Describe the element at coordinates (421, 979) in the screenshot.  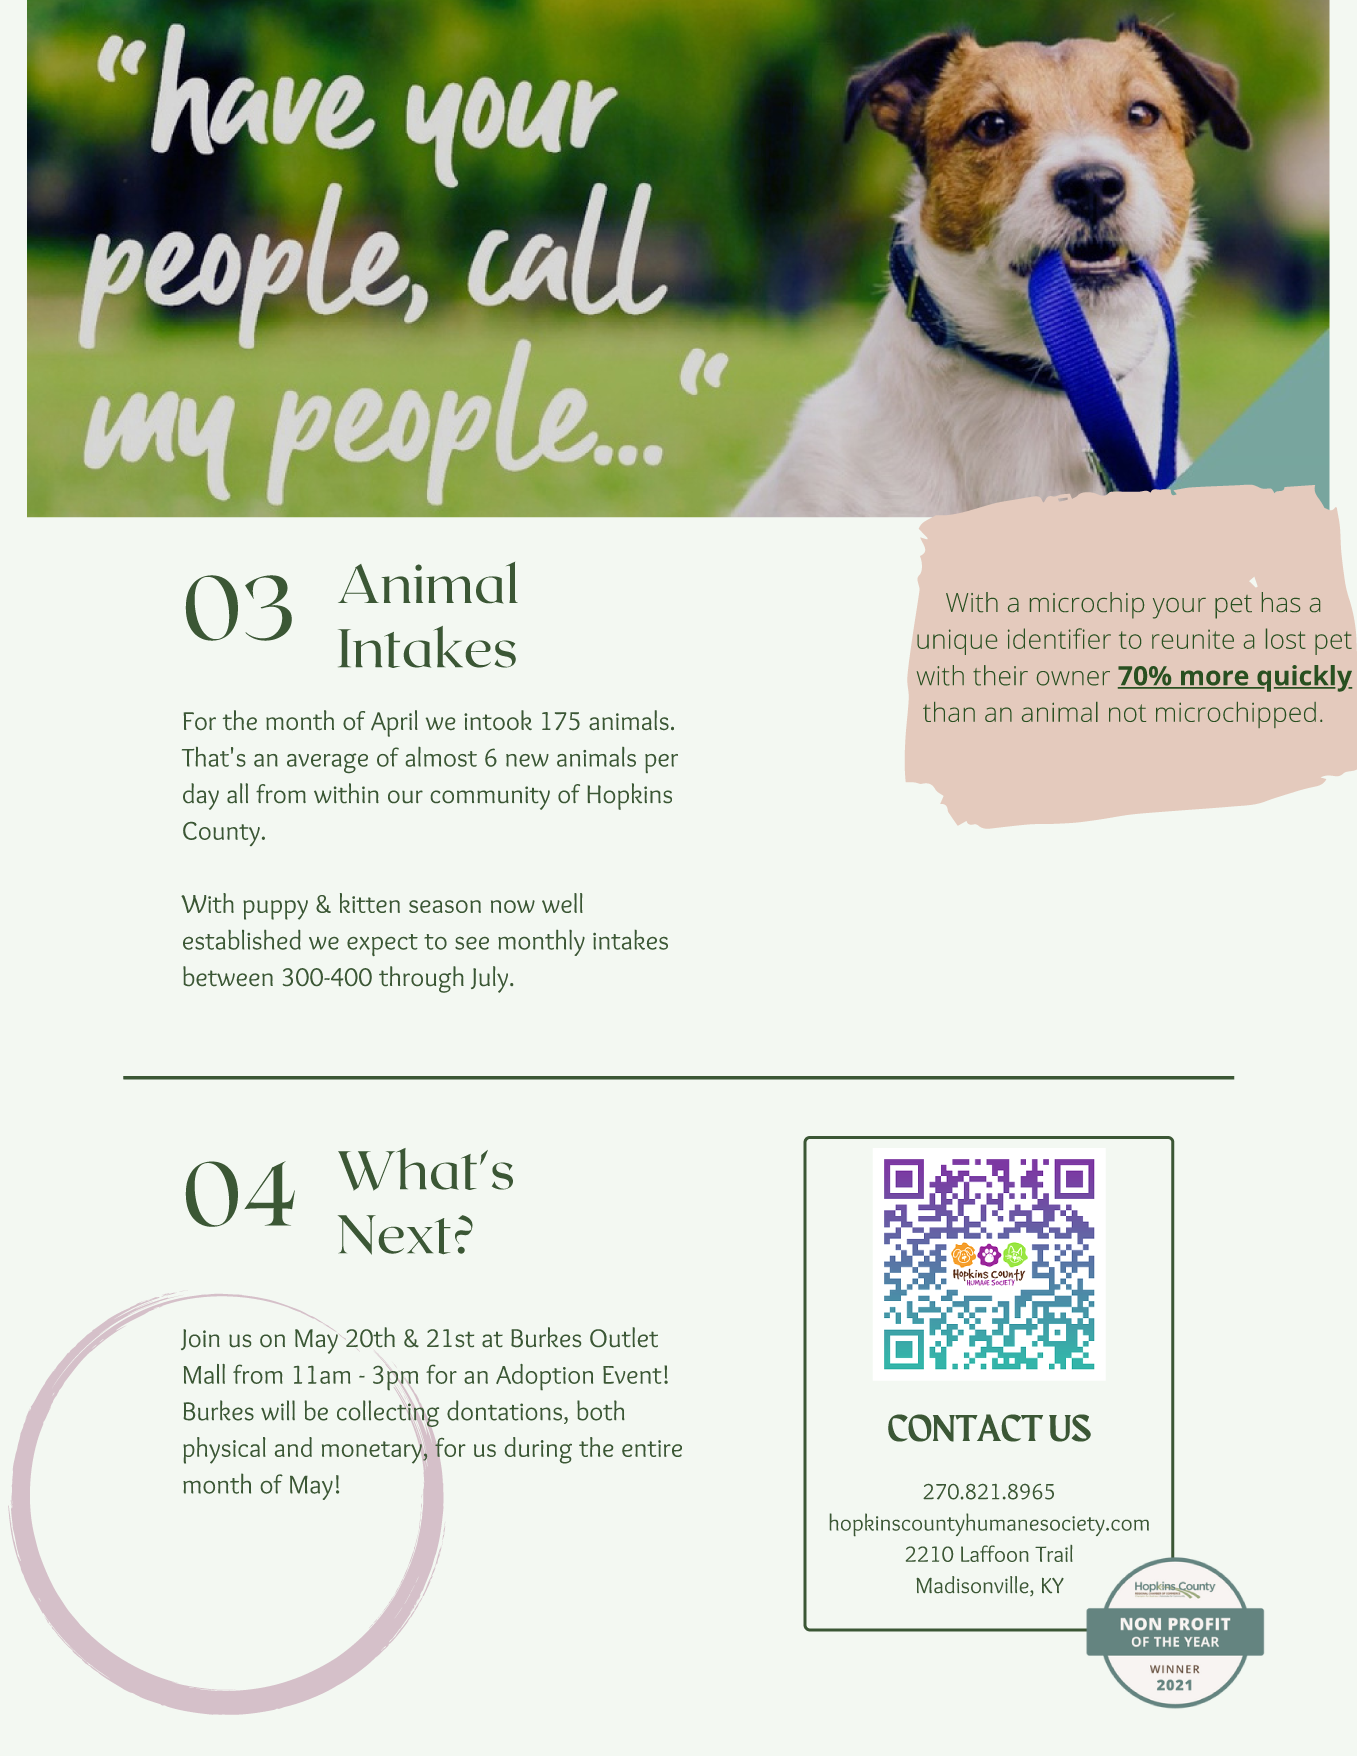
I see `through` at that location.
